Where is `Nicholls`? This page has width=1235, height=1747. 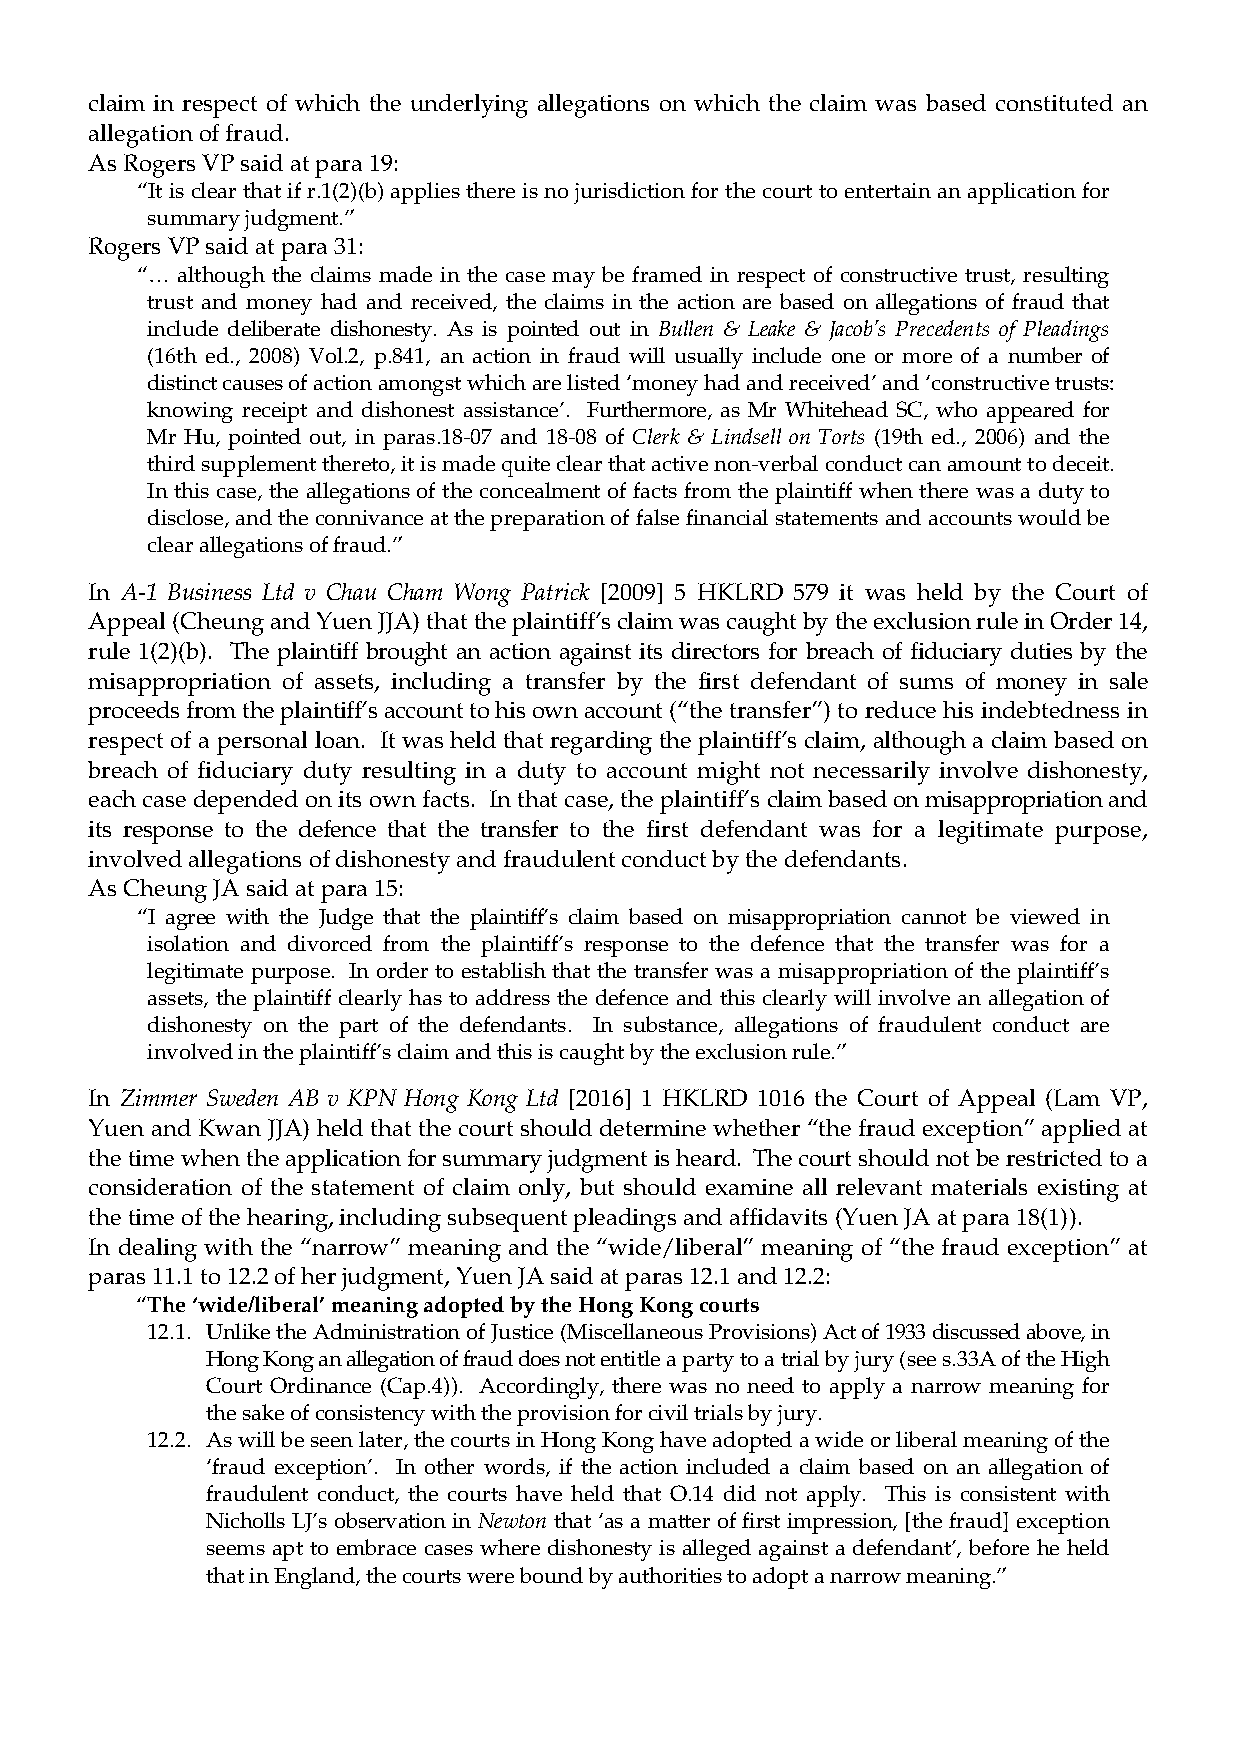 Nicholls is located at coordinates (245, 1520).
